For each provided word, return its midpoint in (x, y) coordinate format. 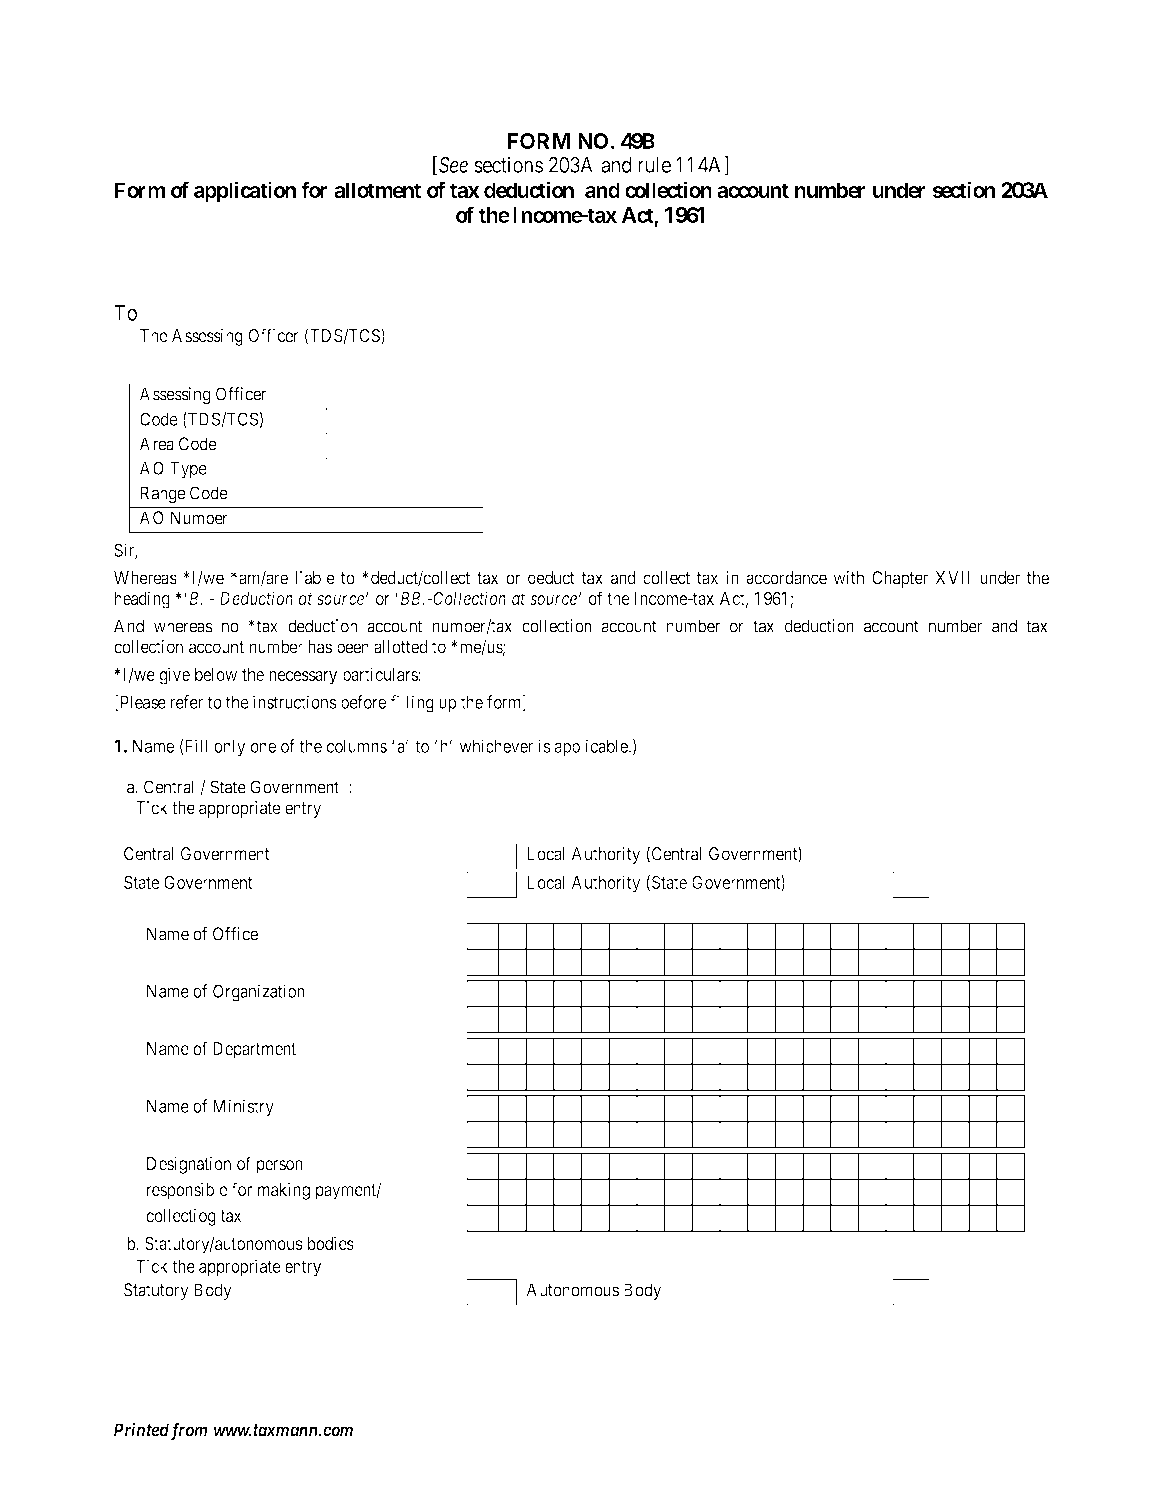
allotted (400, 647)
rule (654, 165)
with (848, 578)
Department (254, 1050)
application (245, 191)
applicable (592, 748)
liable (315, 578)
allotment (377, 190)
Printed (141, 1429)
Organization (259, 993)
